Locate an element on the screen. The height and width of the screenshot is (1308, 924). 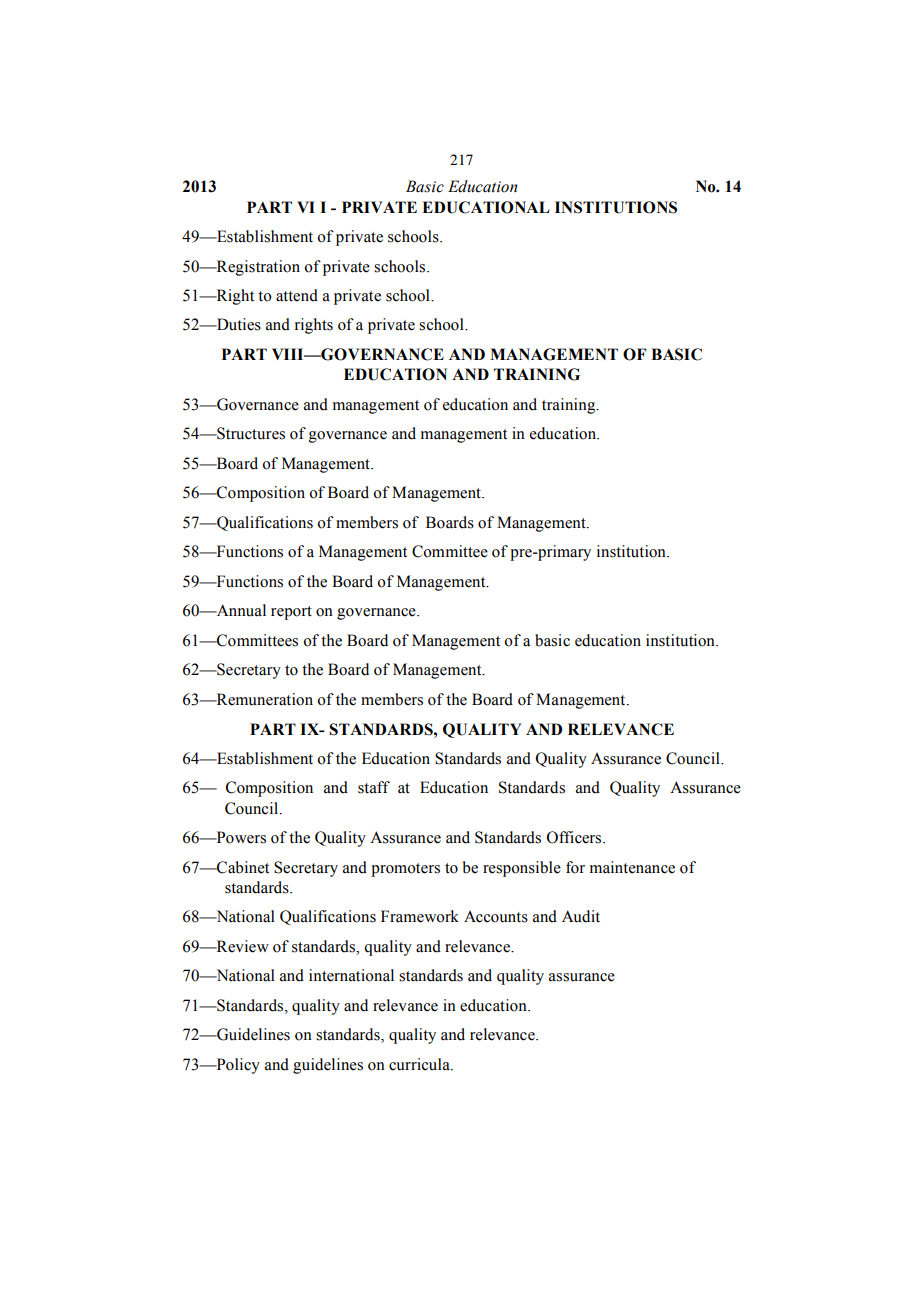
promoters is located at coordinates (405, 870).
